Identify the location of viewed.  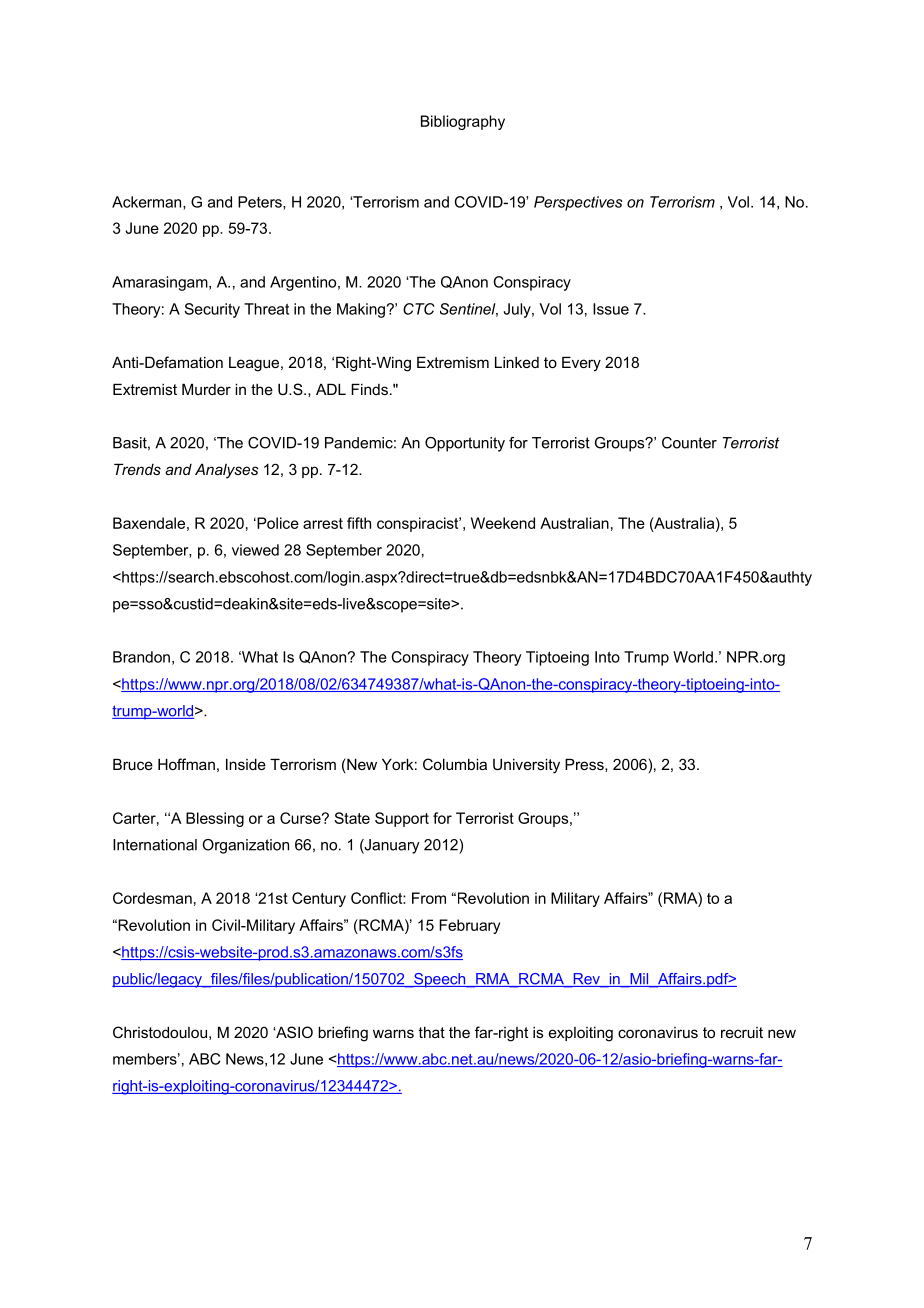
(255, 550).
